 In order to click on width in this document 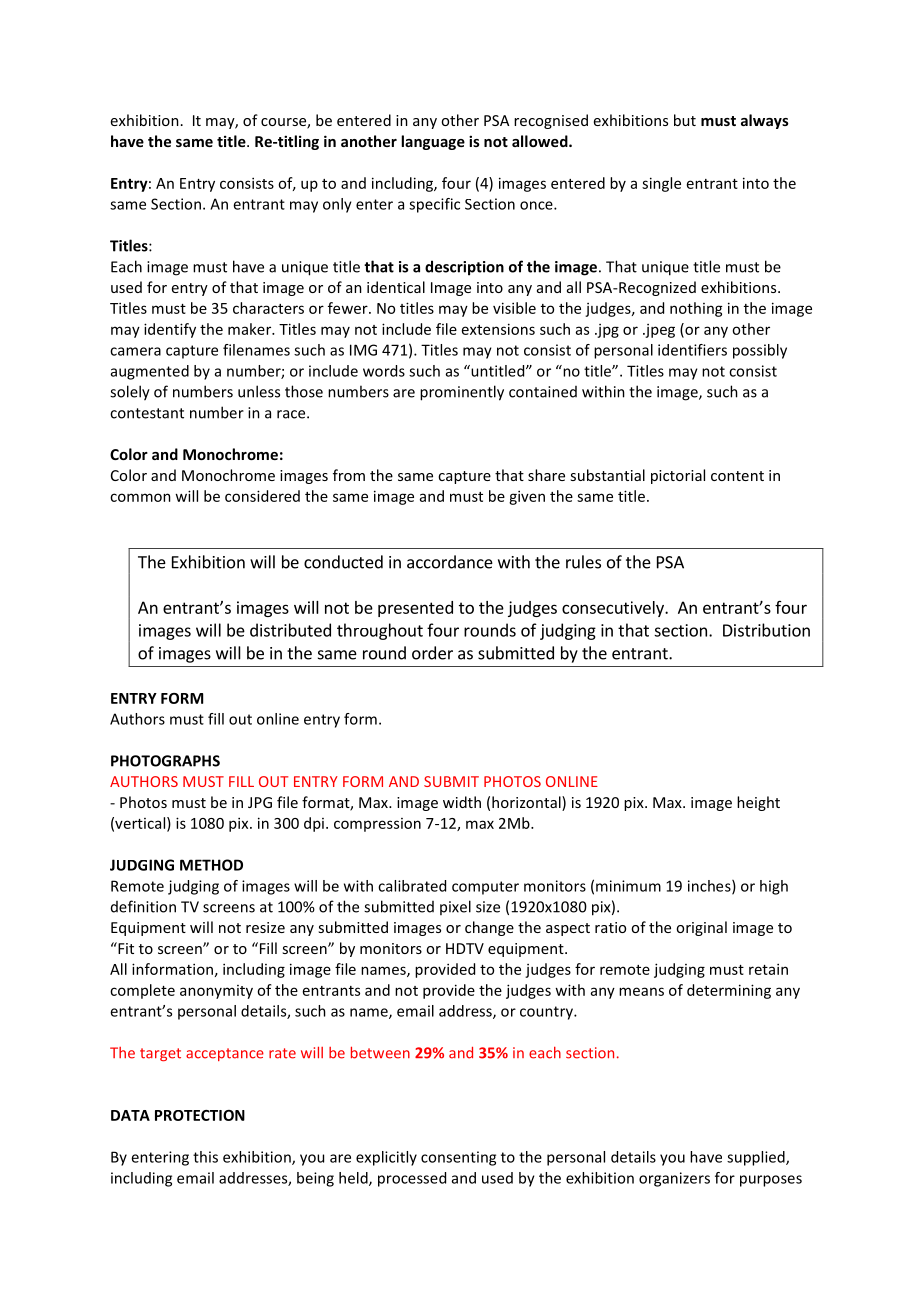, I will do `click(462, 802)`.
